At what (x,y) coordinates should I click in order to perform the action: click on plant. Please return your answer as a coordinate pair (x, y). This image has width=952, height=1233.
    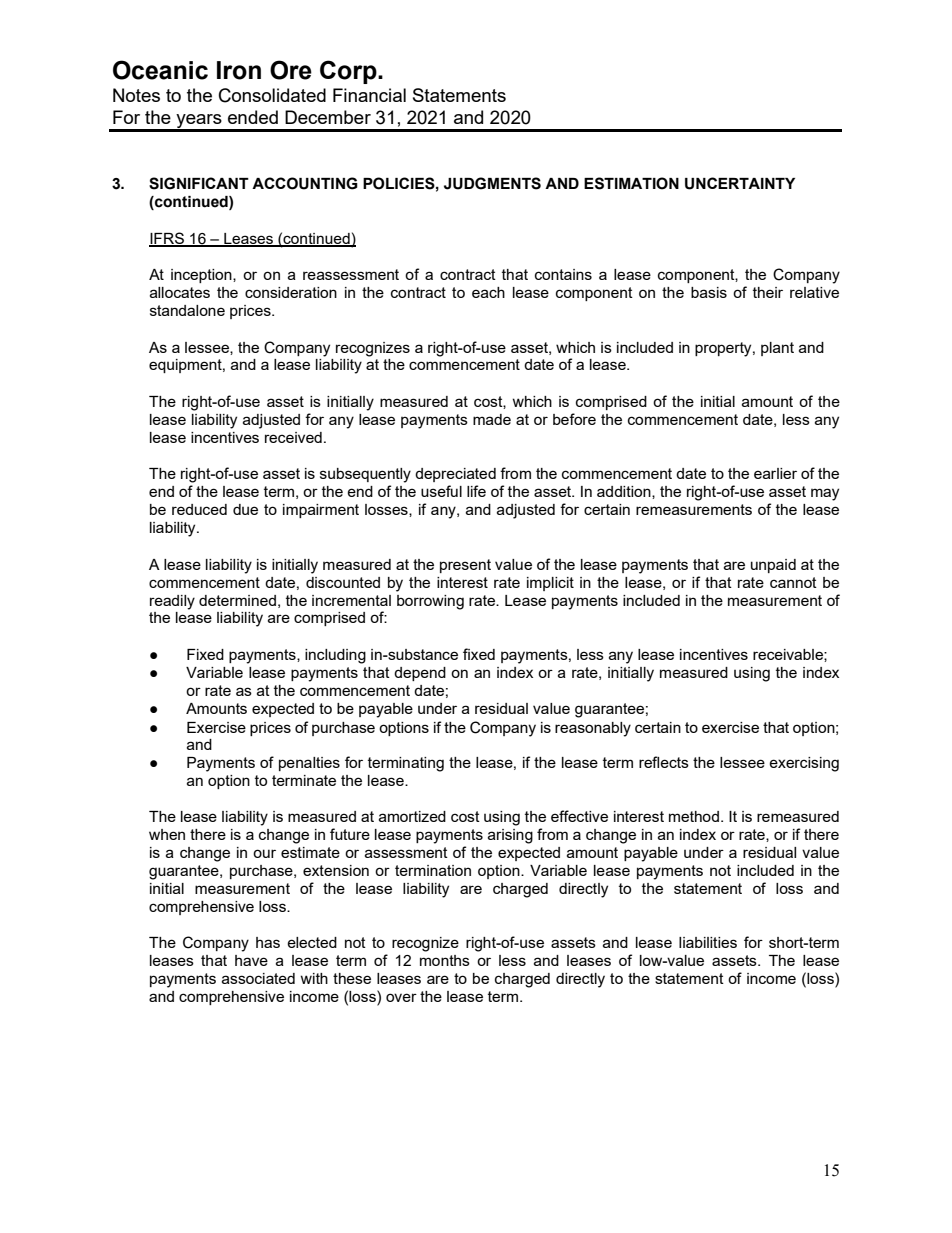
    Looking at the image, I should click on (777, 349).
